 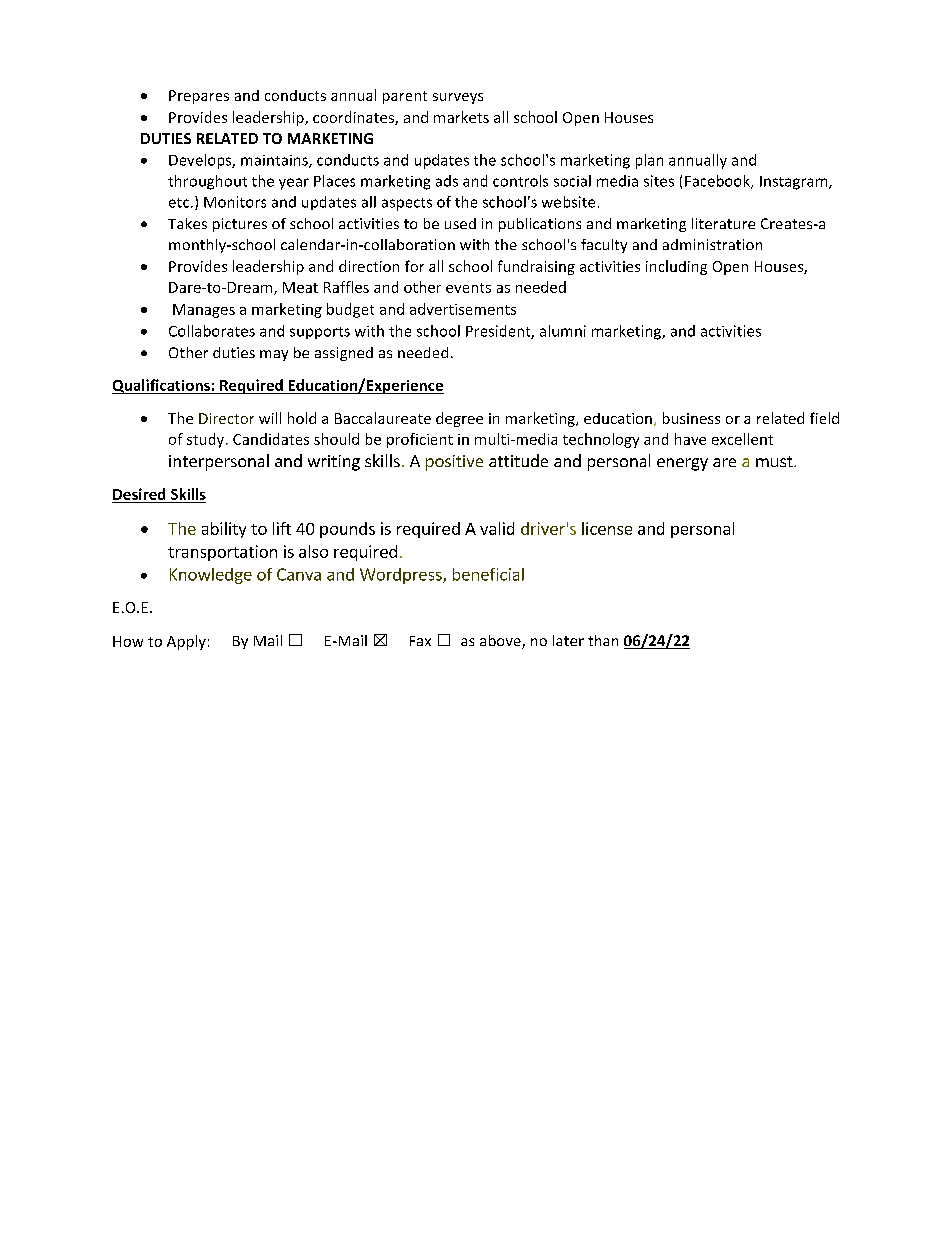 I want to click on including, so click(x=676, y=267).
